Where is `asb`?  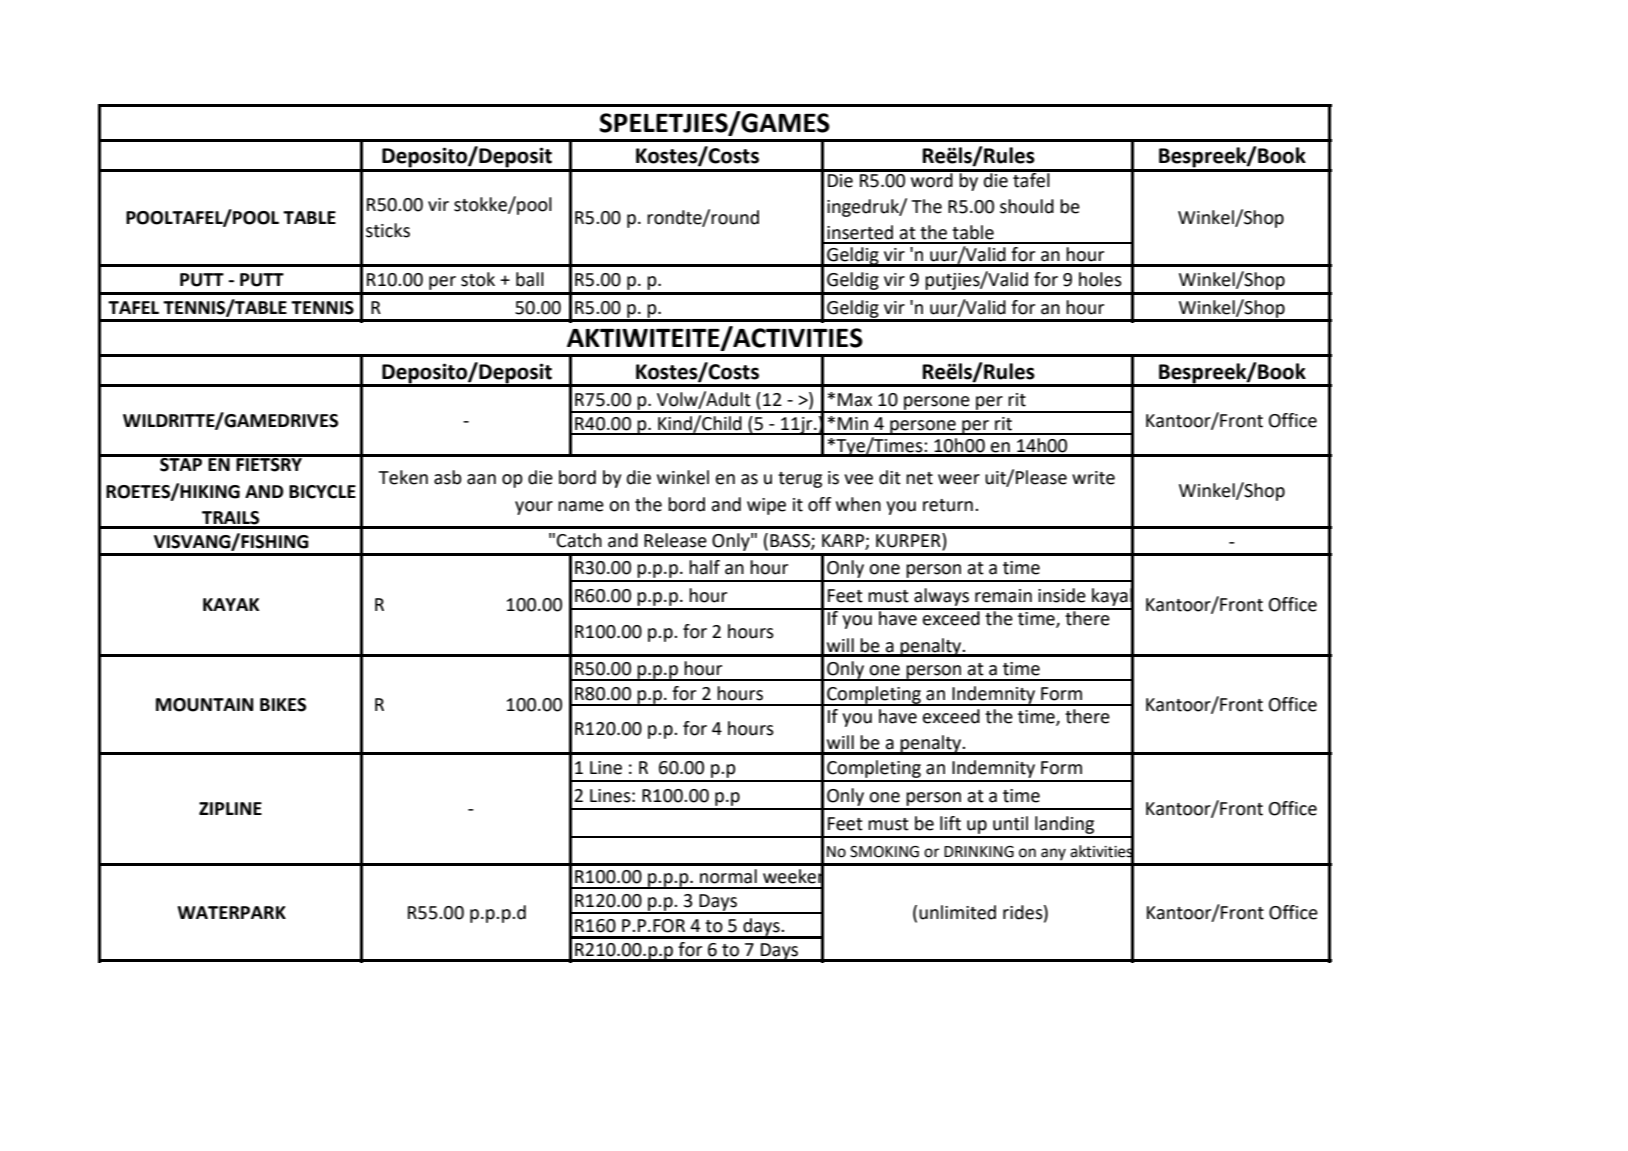 asb is located at coordinates (448, 477).
